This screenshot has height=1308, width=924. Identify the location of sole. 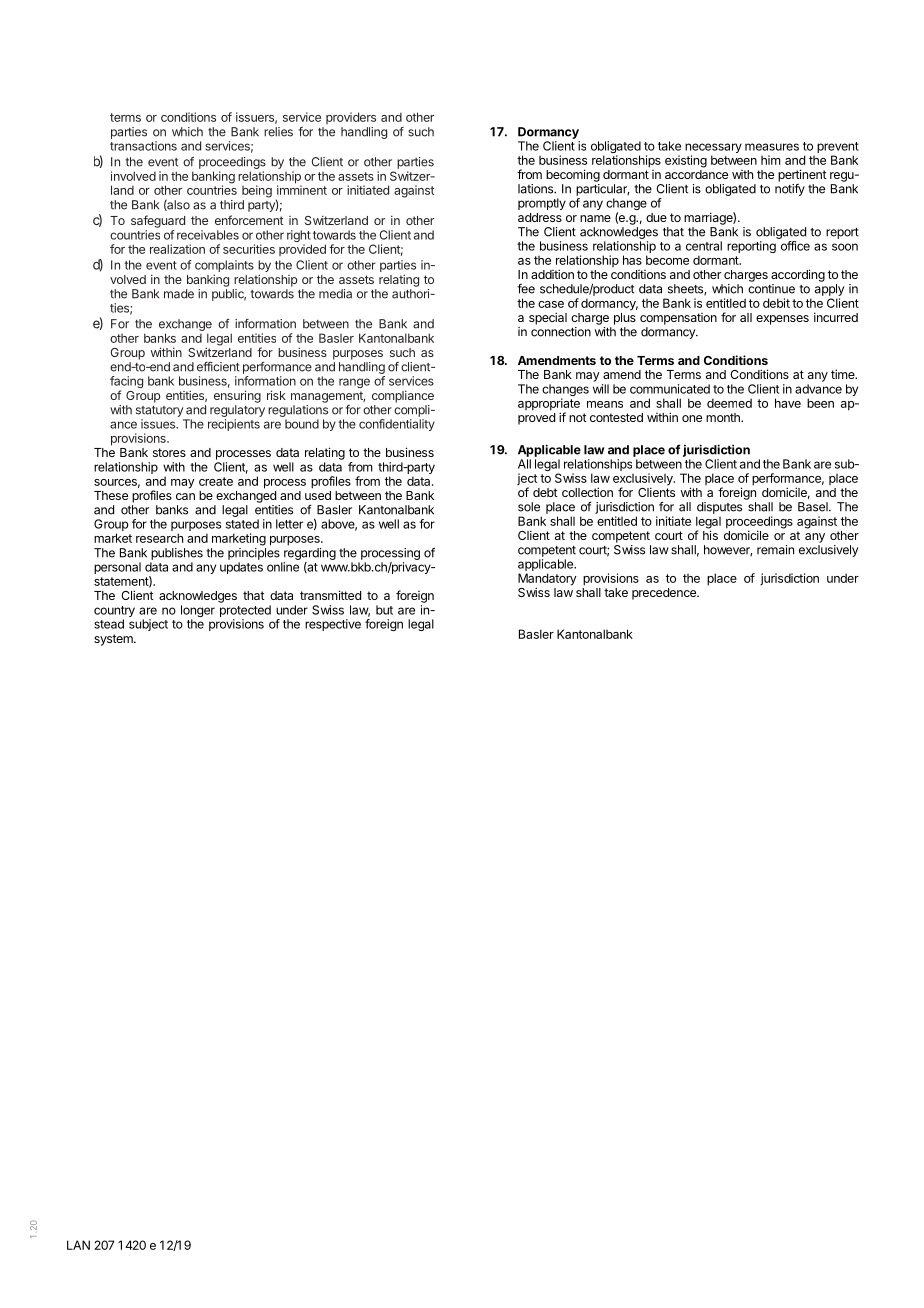
(529, 507).
